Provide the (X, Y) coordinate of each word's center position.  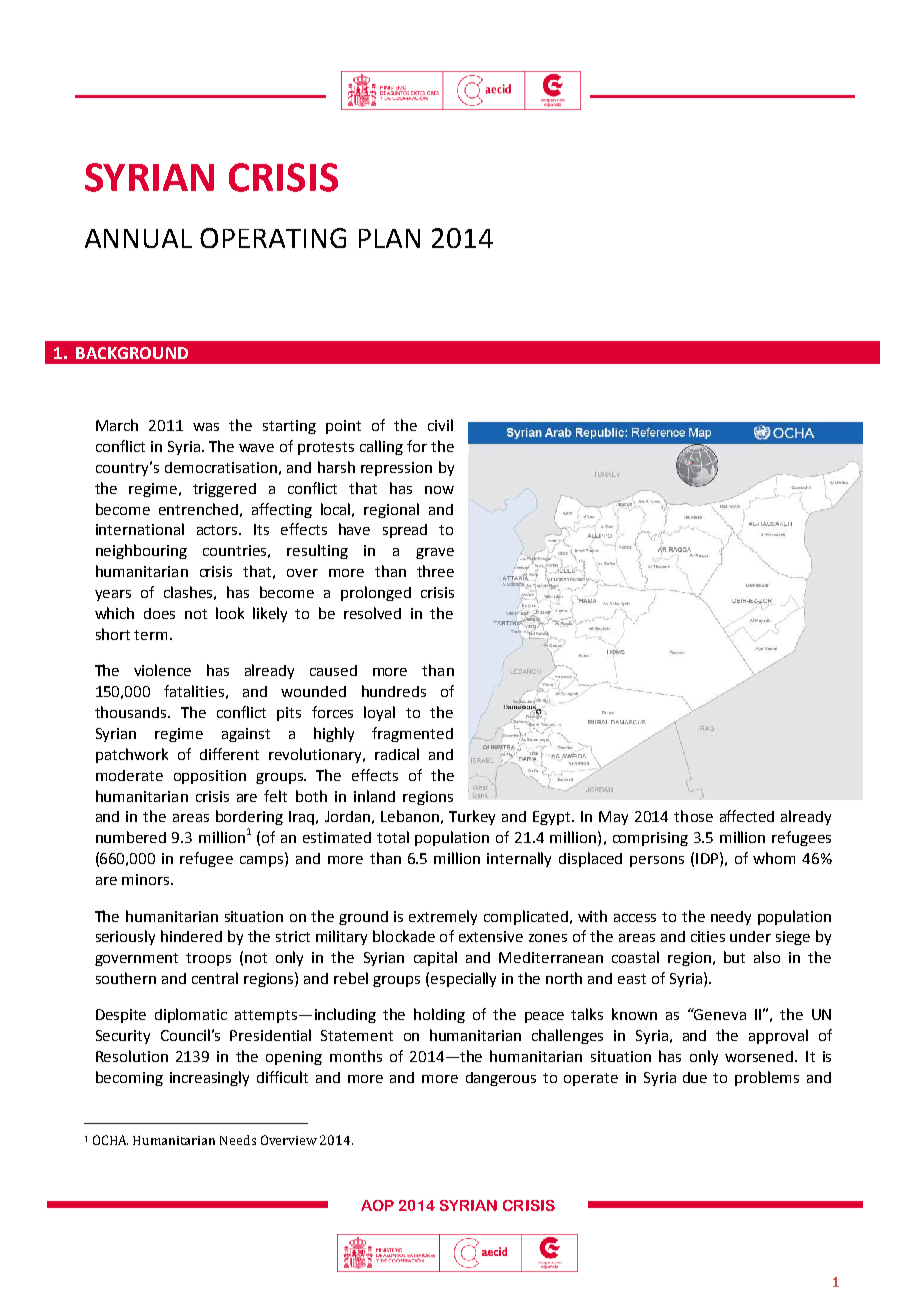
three (435, 571)
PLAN (389, 238)
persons (657, 861)
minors (147, 879)
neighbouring (141, 551)
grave (435, 553)
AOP (377, 1205)
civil (440, 425)
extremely (443, 917)
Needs (238, 1140)
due (695, 1077)
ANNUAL (138, 238)
